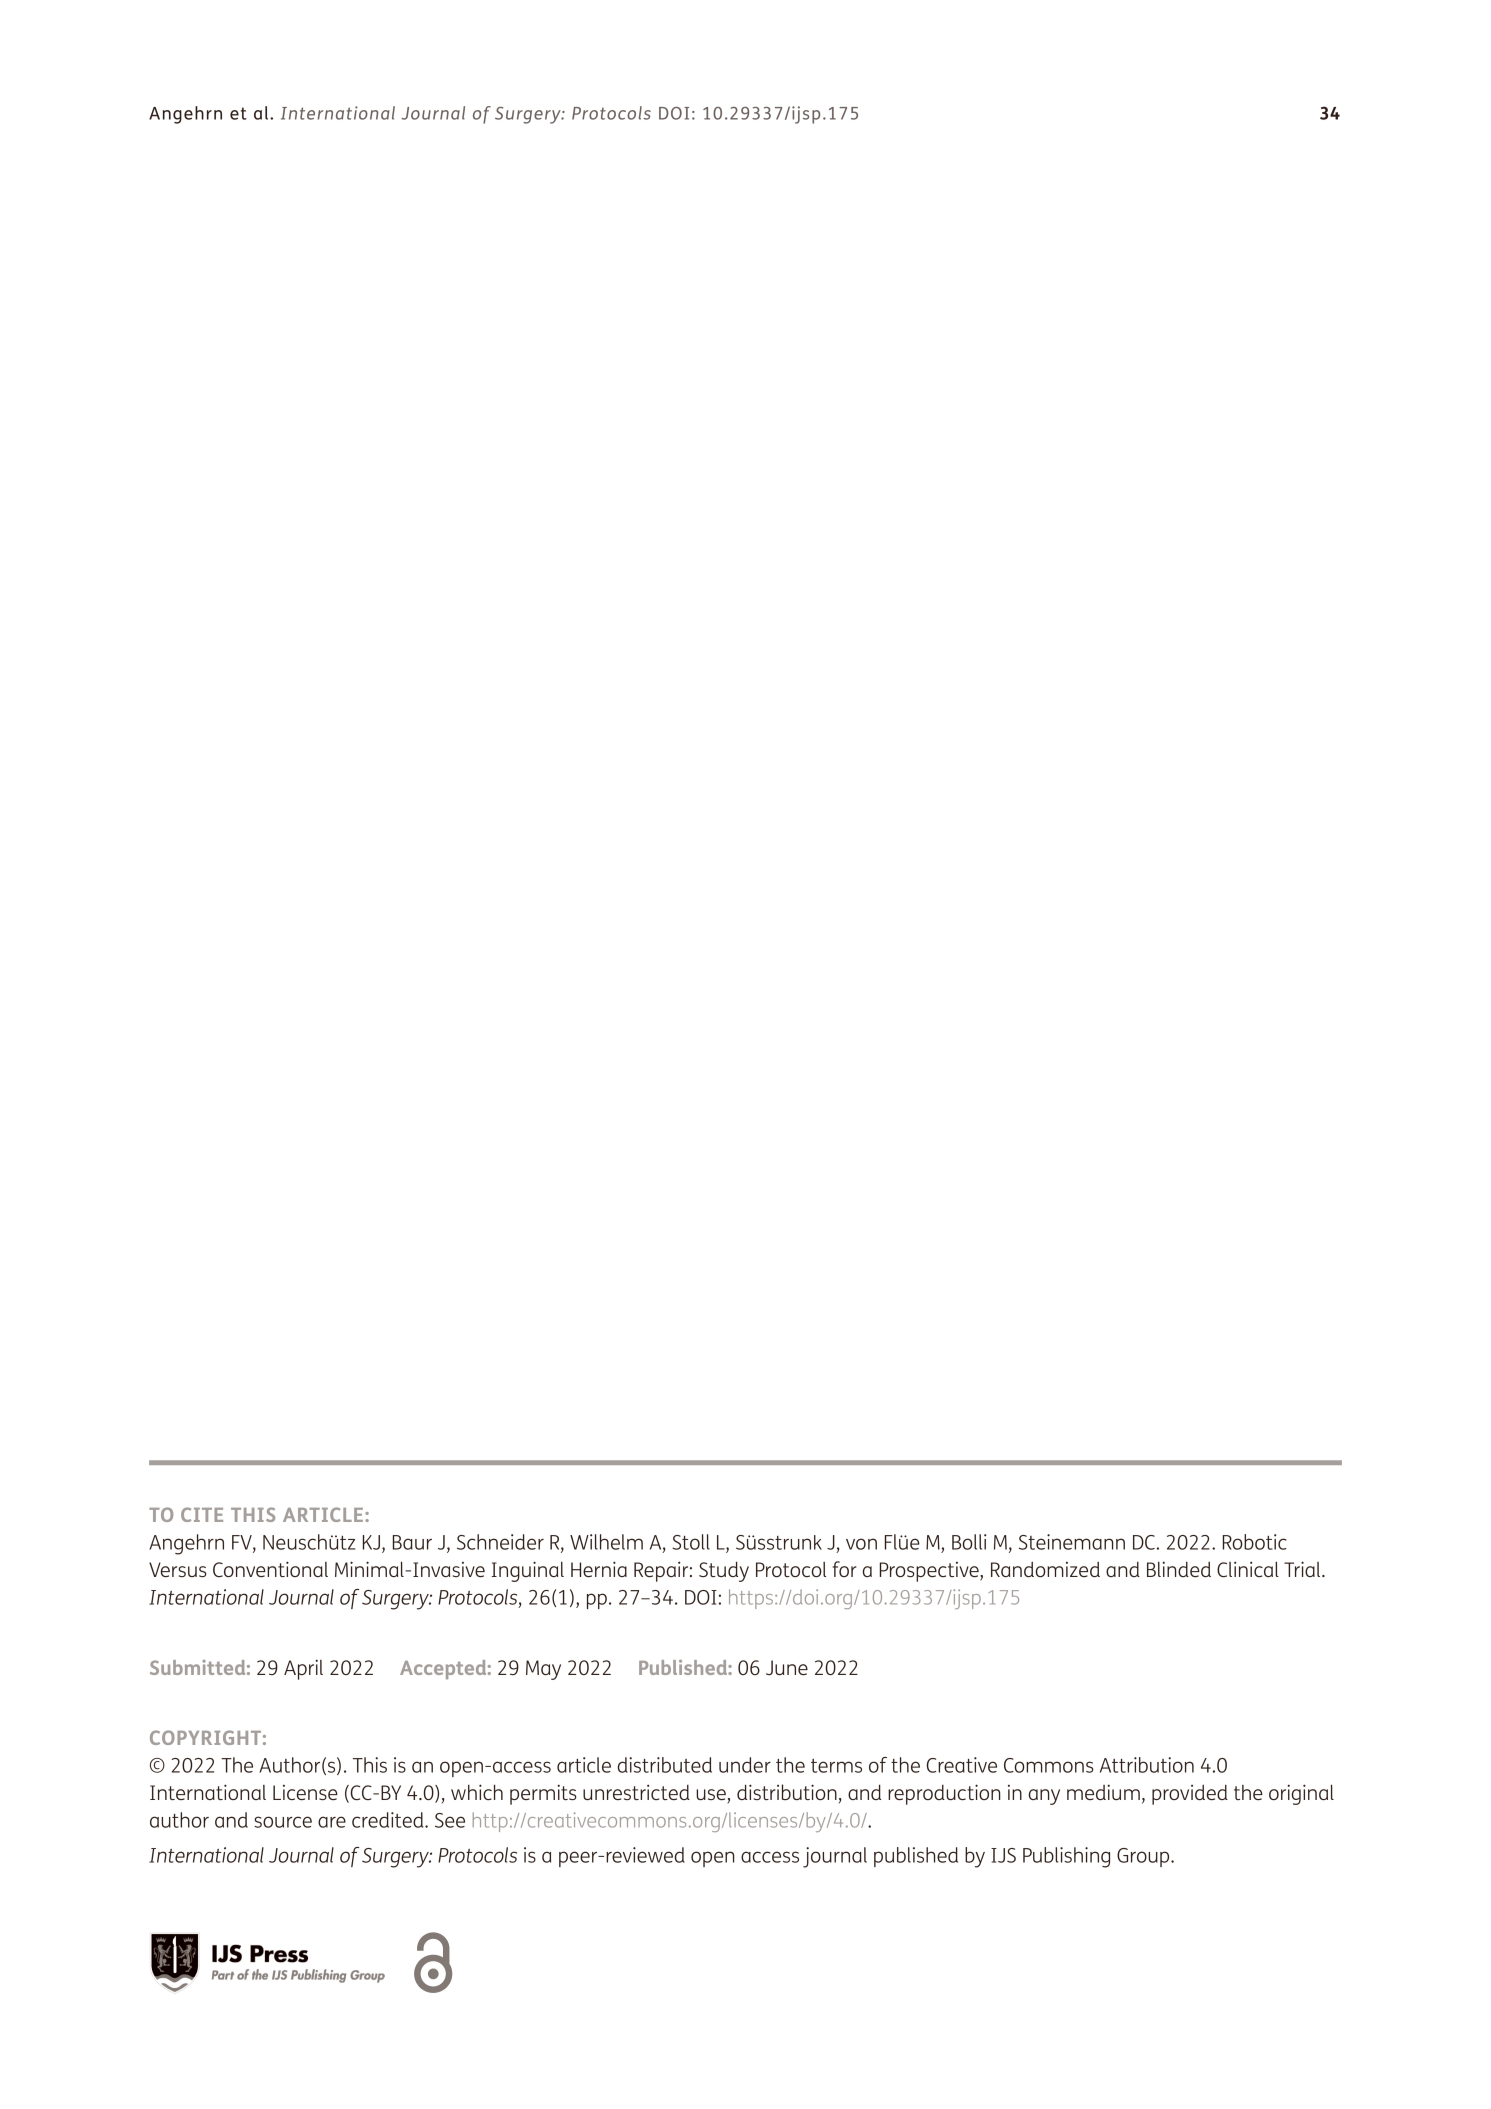 The width and height of the document is (1491, 2109). I want to click on Robotic, so click(1255, 1542).
